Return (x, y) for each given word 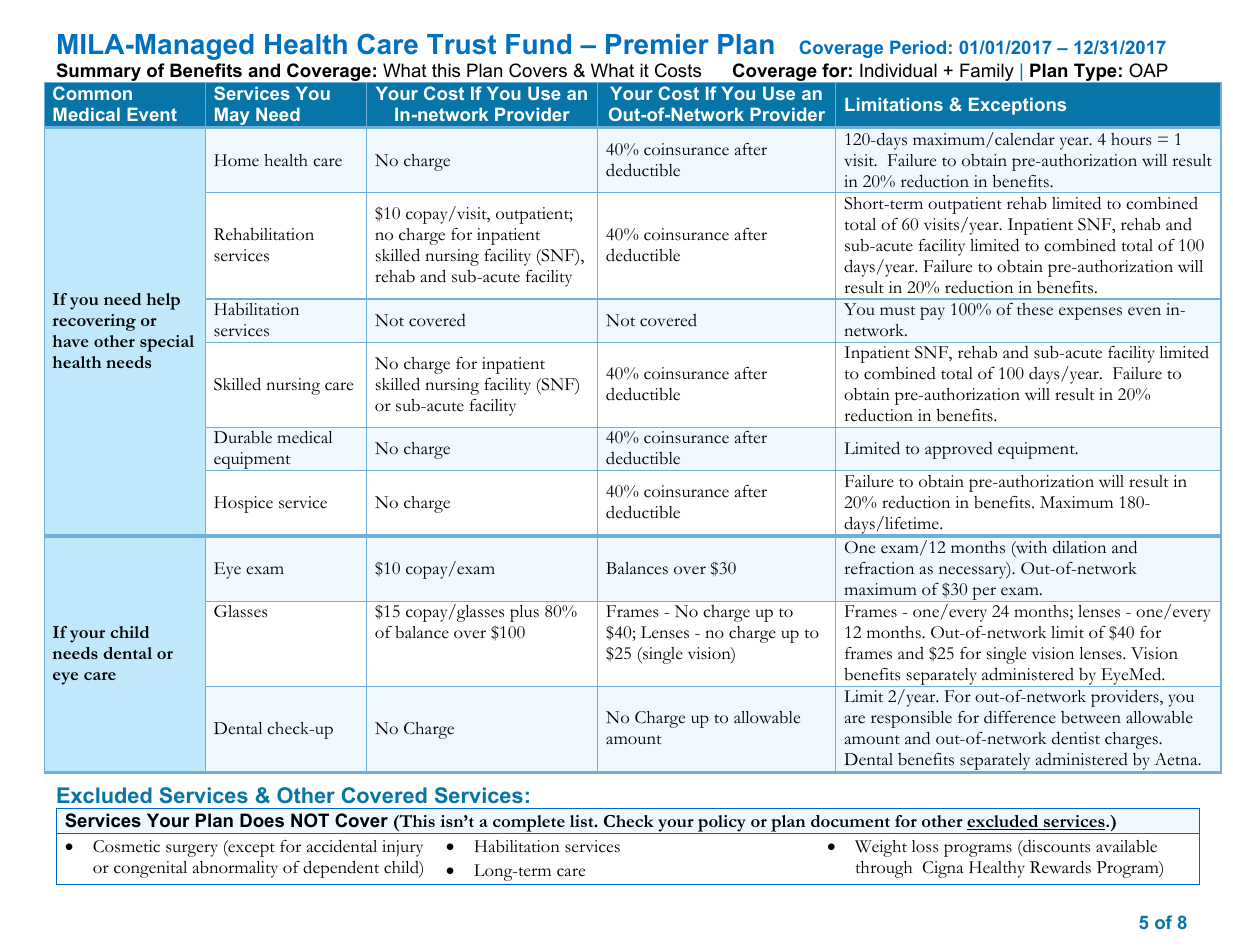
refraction (879, 568)
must (898, 311)
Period (918, 47)
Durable (243, 437)
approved (959, 450)
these (1035, 309)
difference (1020, 717)
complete (529, 824)
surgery (192, 850)
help (163, 301)
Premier (657, 44)
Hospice (243, 504)
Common (92, 93)
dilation (1079, 547)
